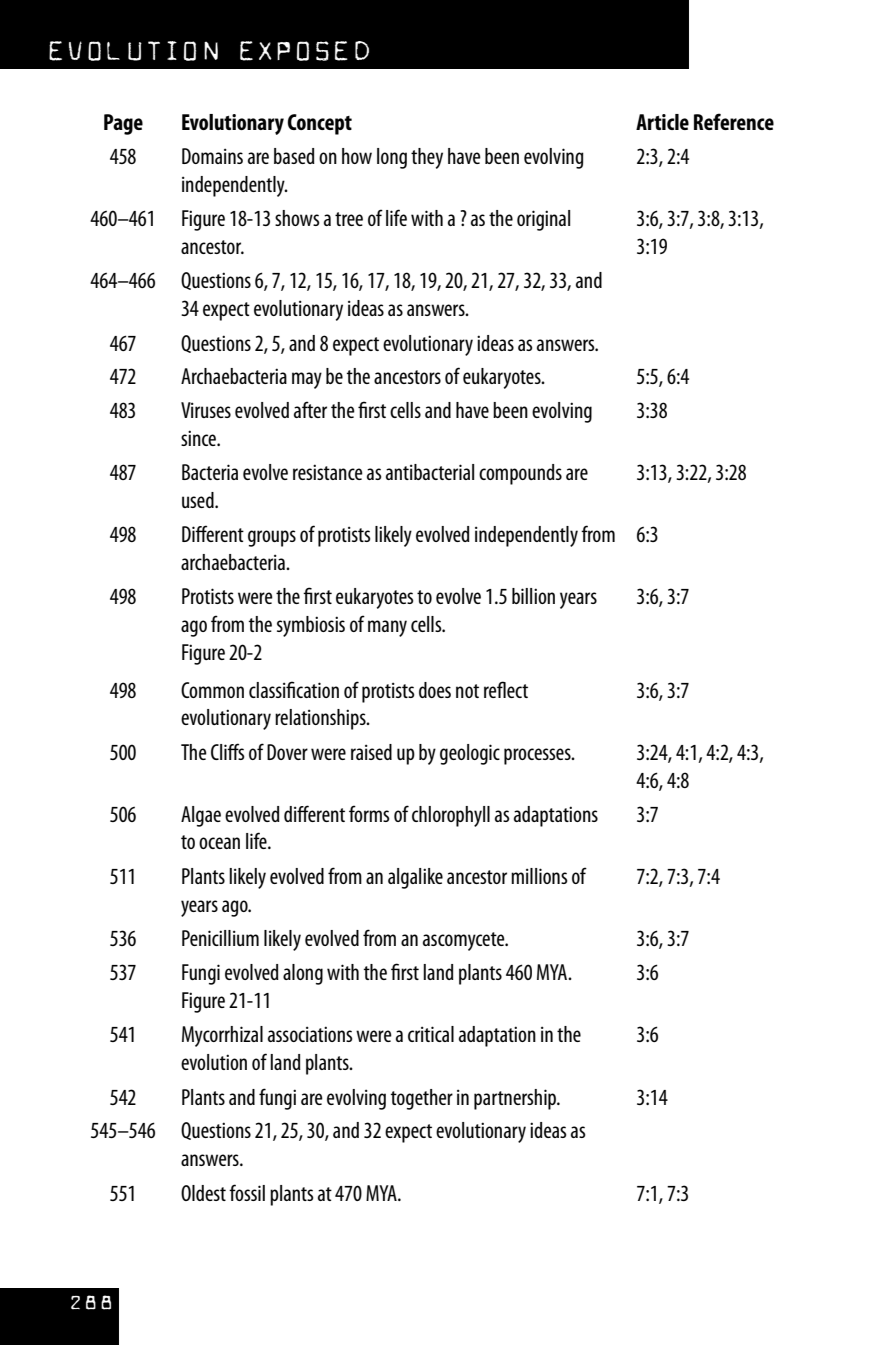 The height and width of the screenshot is (1345, 896). What do you see at coordinates (662, 122) in the screenshot?
I see `Article` at bounding box center [662, 122].
